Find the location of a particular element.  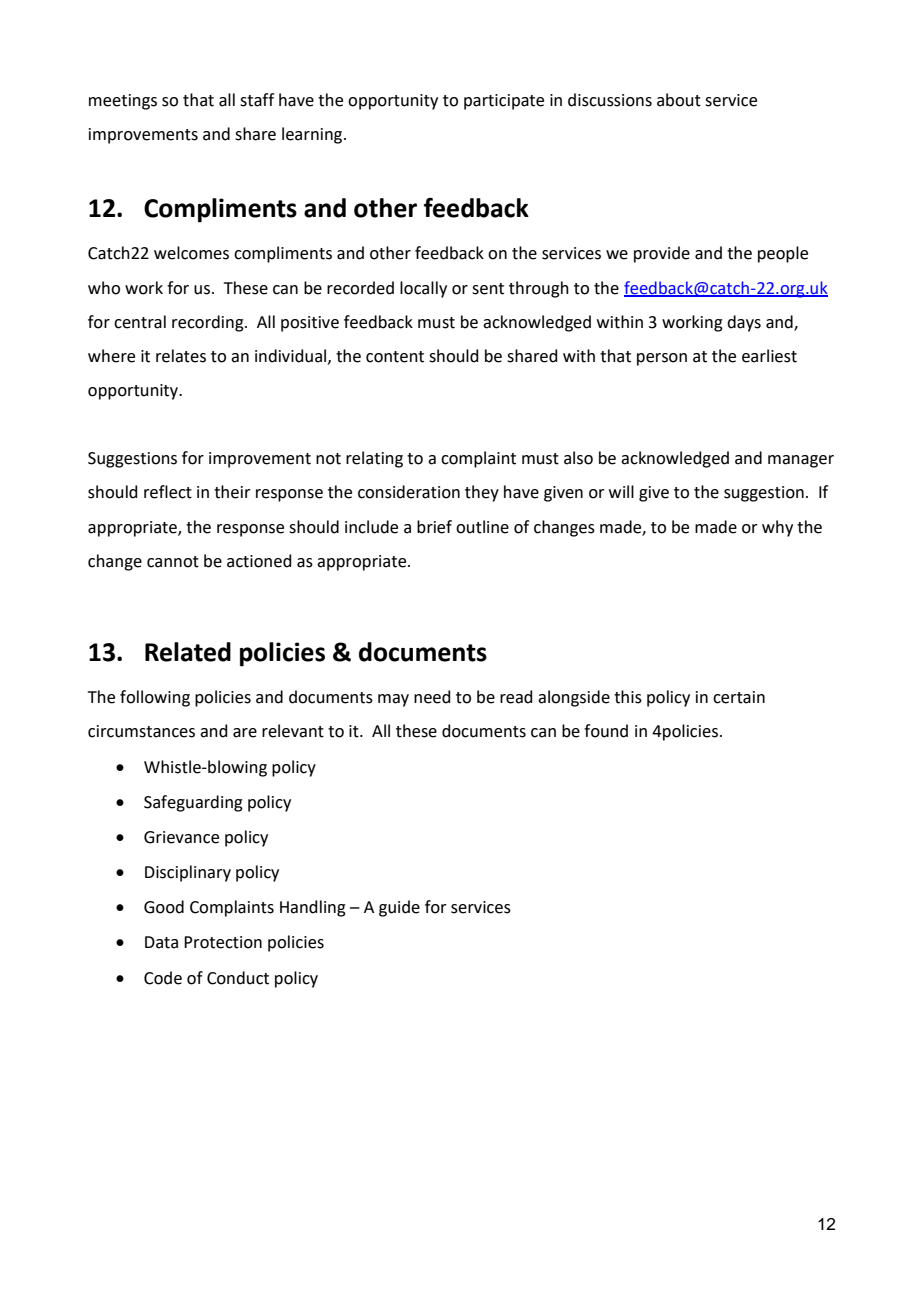

participate is located at coordinates (504, 102).
